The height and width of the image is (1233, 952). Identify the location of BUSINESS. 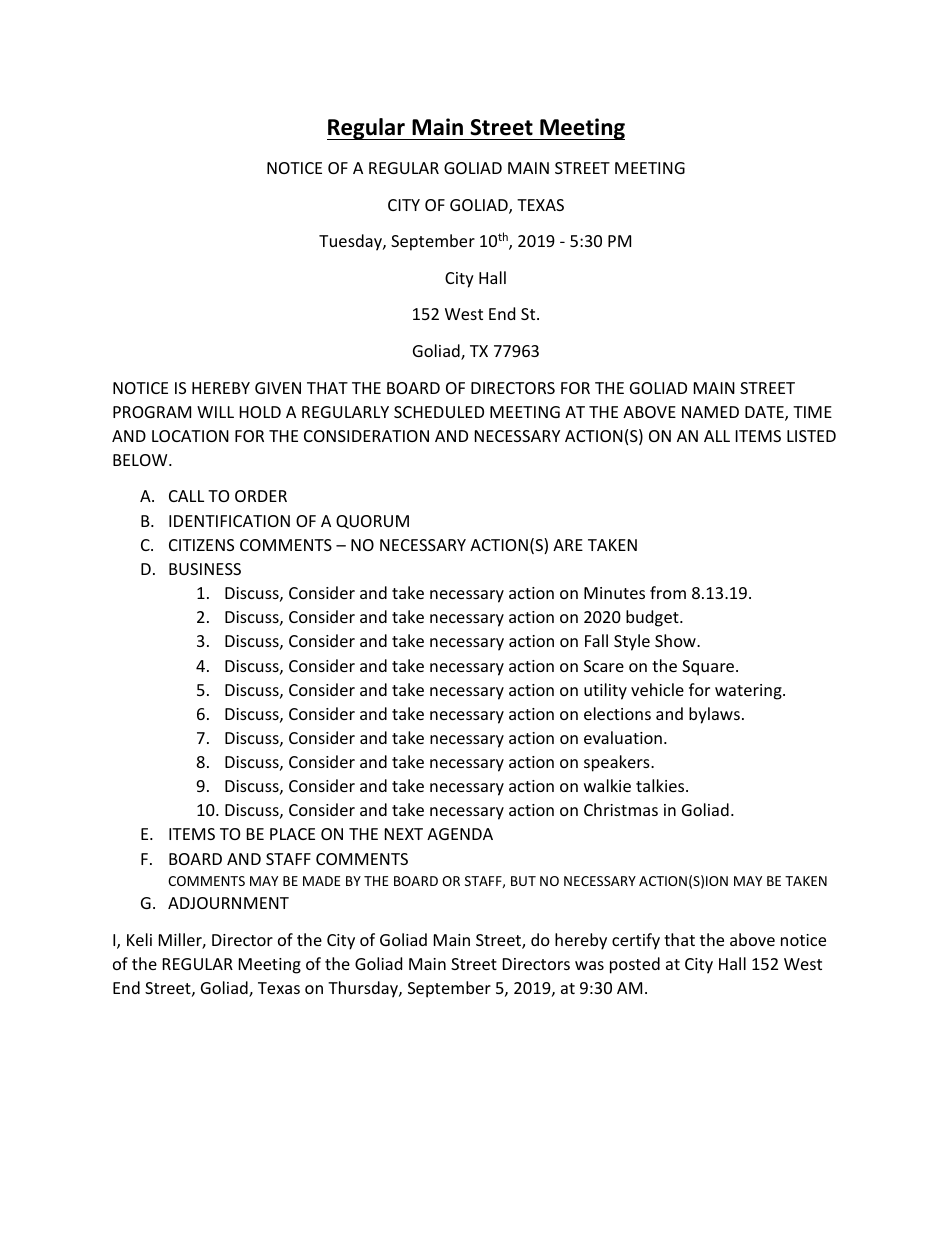
(205, 569).
